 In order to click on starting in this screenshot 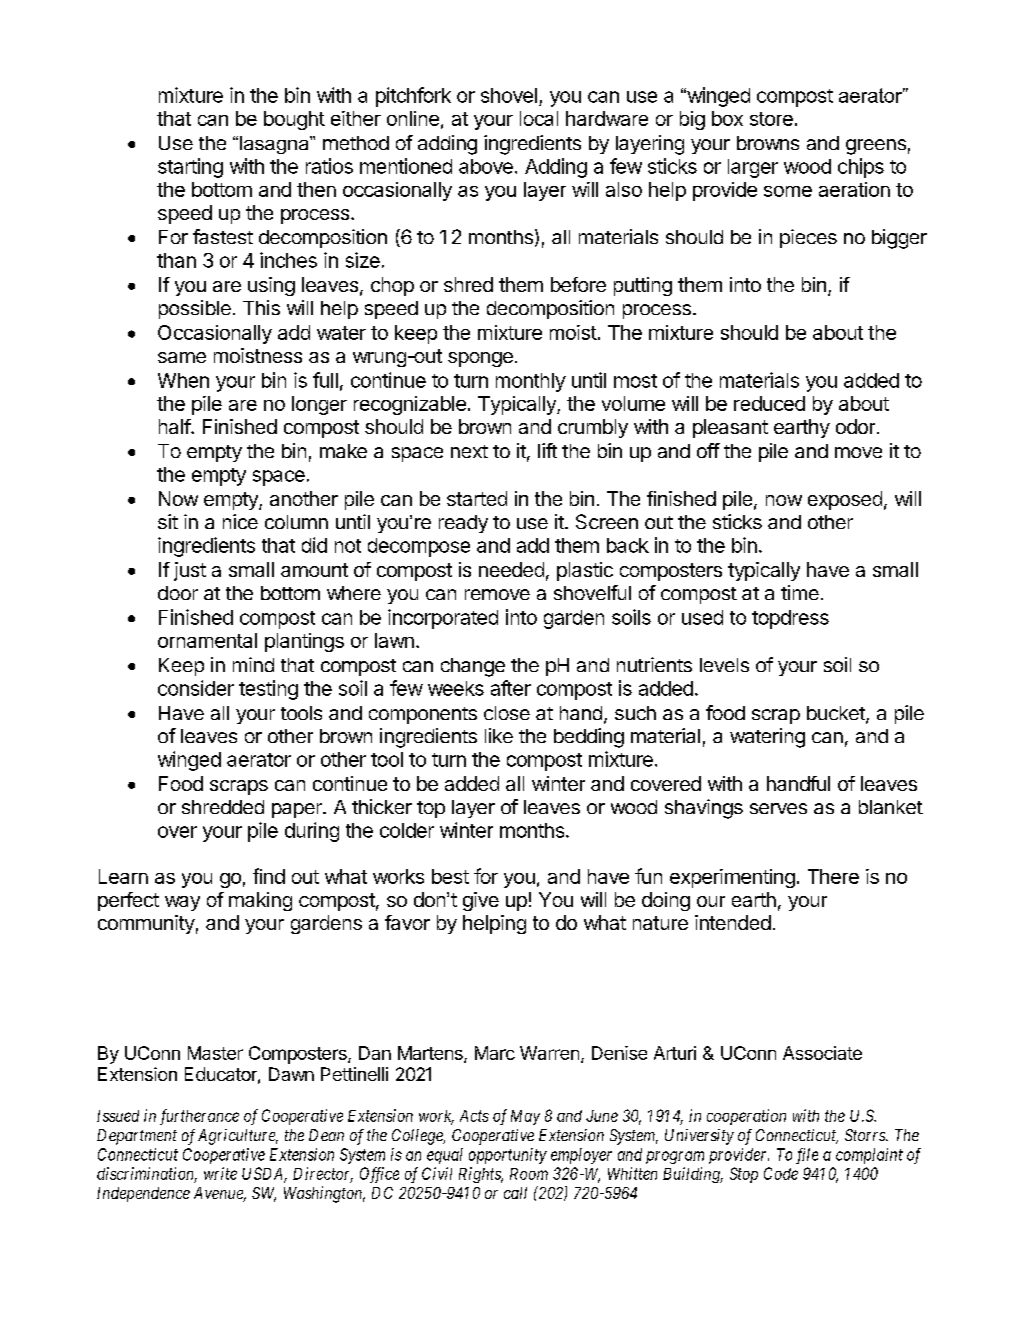, I will do `click(190, 168)`.
